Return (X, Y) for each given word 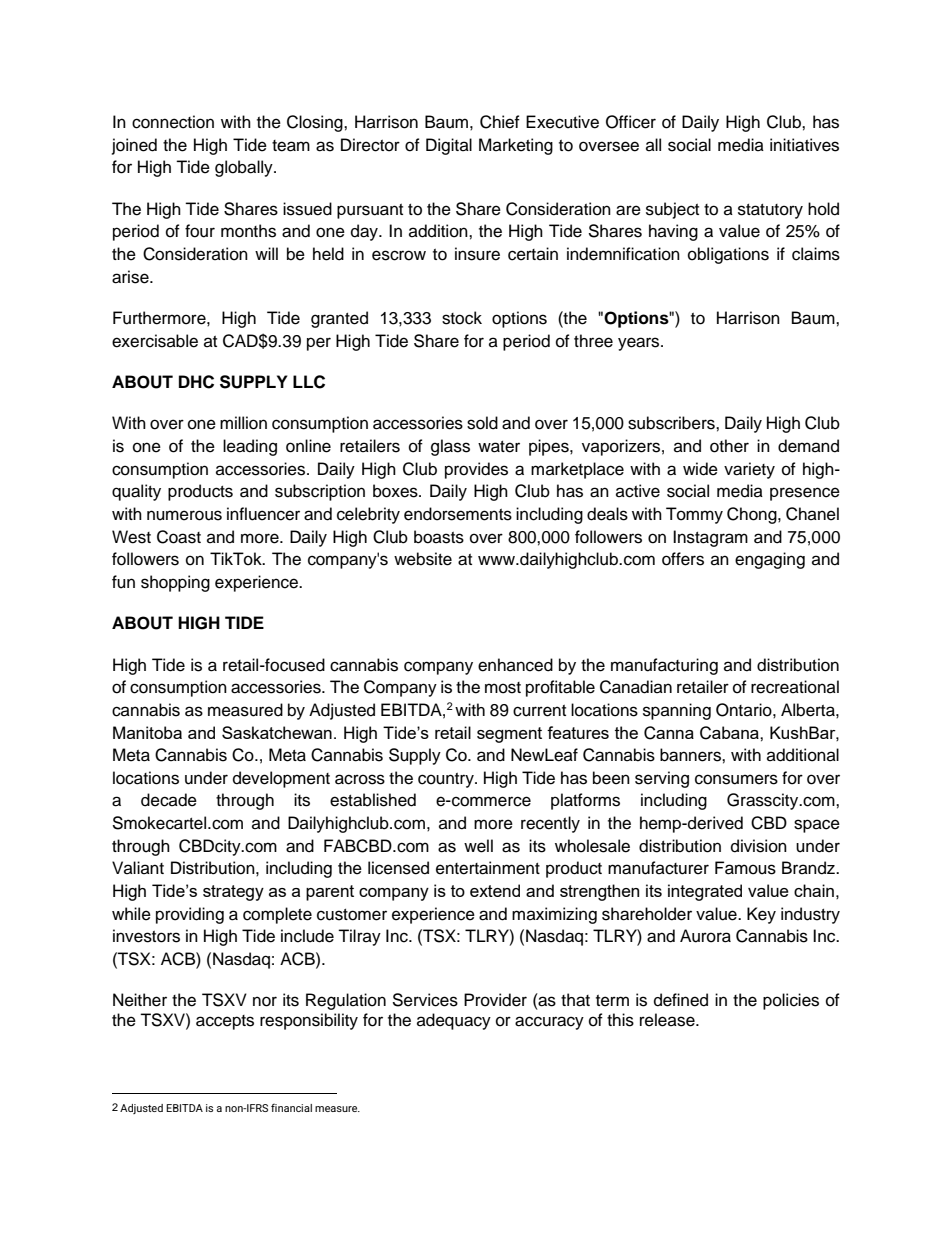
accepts (225, 1022)
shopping (175, 583)
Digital (449, 146)
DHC (196, 382)
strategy (233, 893)
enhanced (515, 665)
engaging (770, 560)
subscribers (672, 423)
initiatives (804, 145)
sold (482, 423)
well (478, 846)
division (759, 846)
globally (245, 168)
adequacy (454, 1021)
